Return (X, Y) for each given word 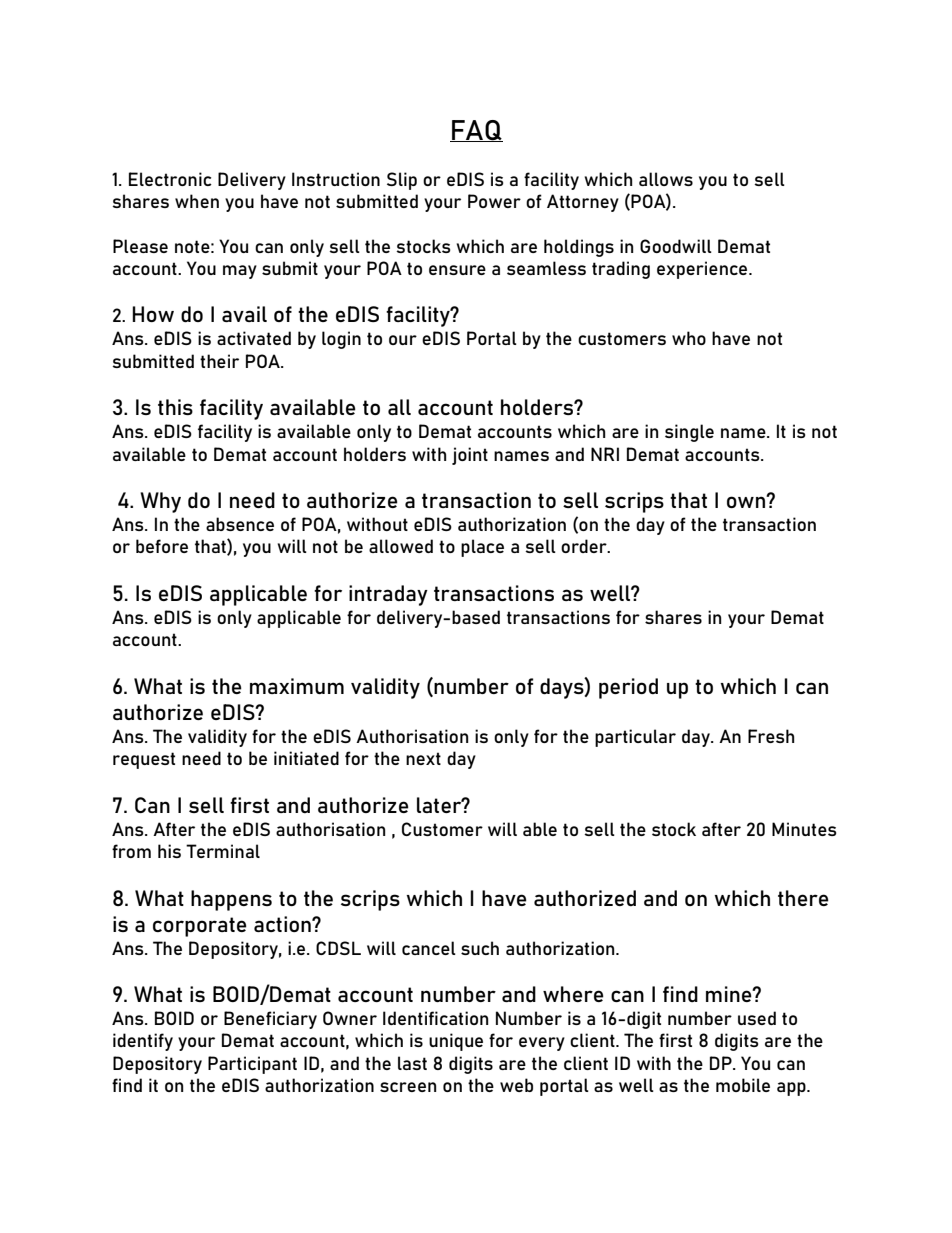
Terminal (223, 851)
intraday (388, 595)
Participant (252, 1065)
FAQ (476, 131)
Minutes (804, 829)
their (219, 361)
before (162, 546)
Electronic (170, 179)
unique (456, 1042)
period (628, 688)
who (689, 338)
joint (470, 456)
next (423, 758)
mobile (743, 1085)
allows (666, 179)
